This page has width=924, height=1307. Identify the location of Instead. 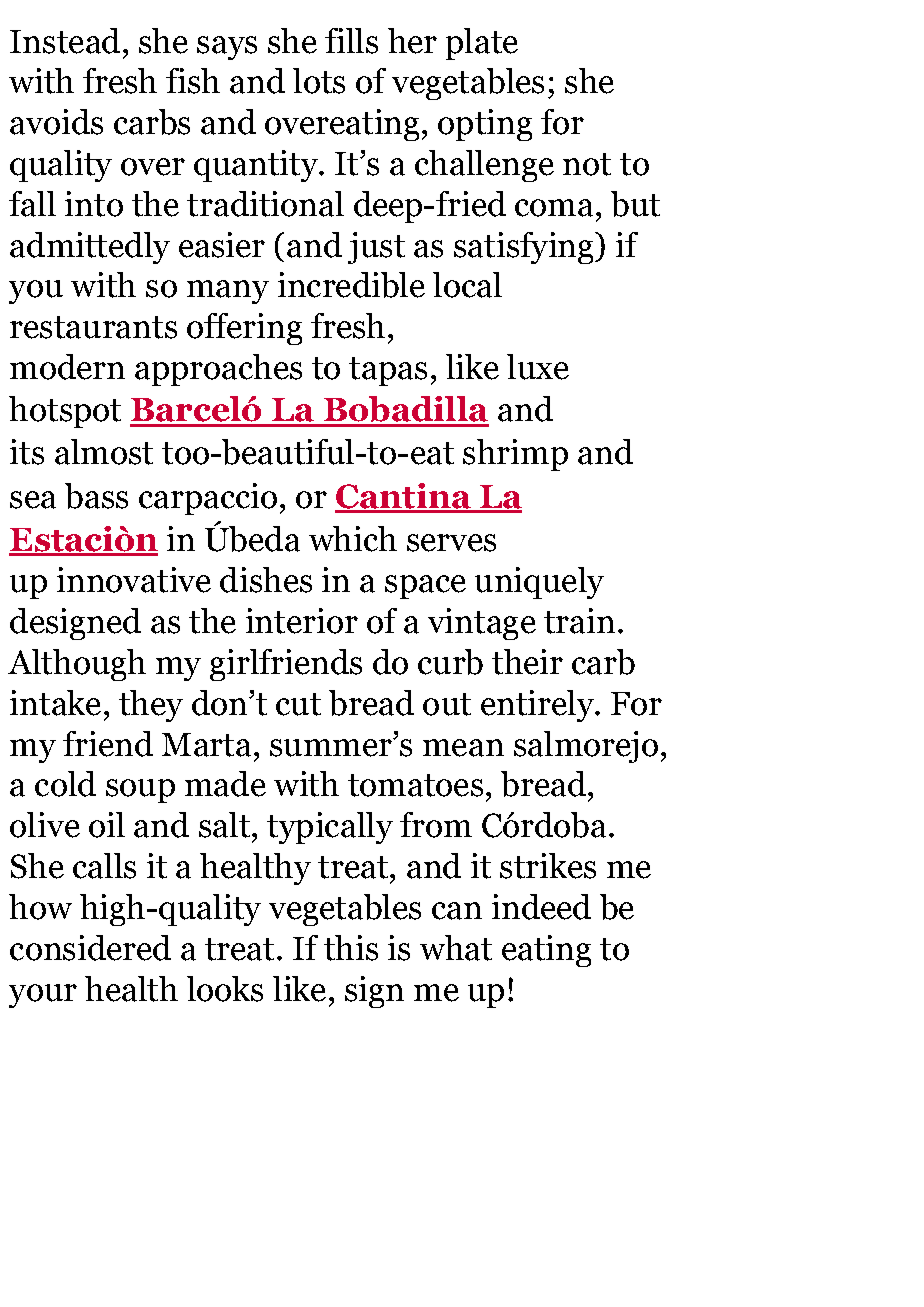
(65, 41).
